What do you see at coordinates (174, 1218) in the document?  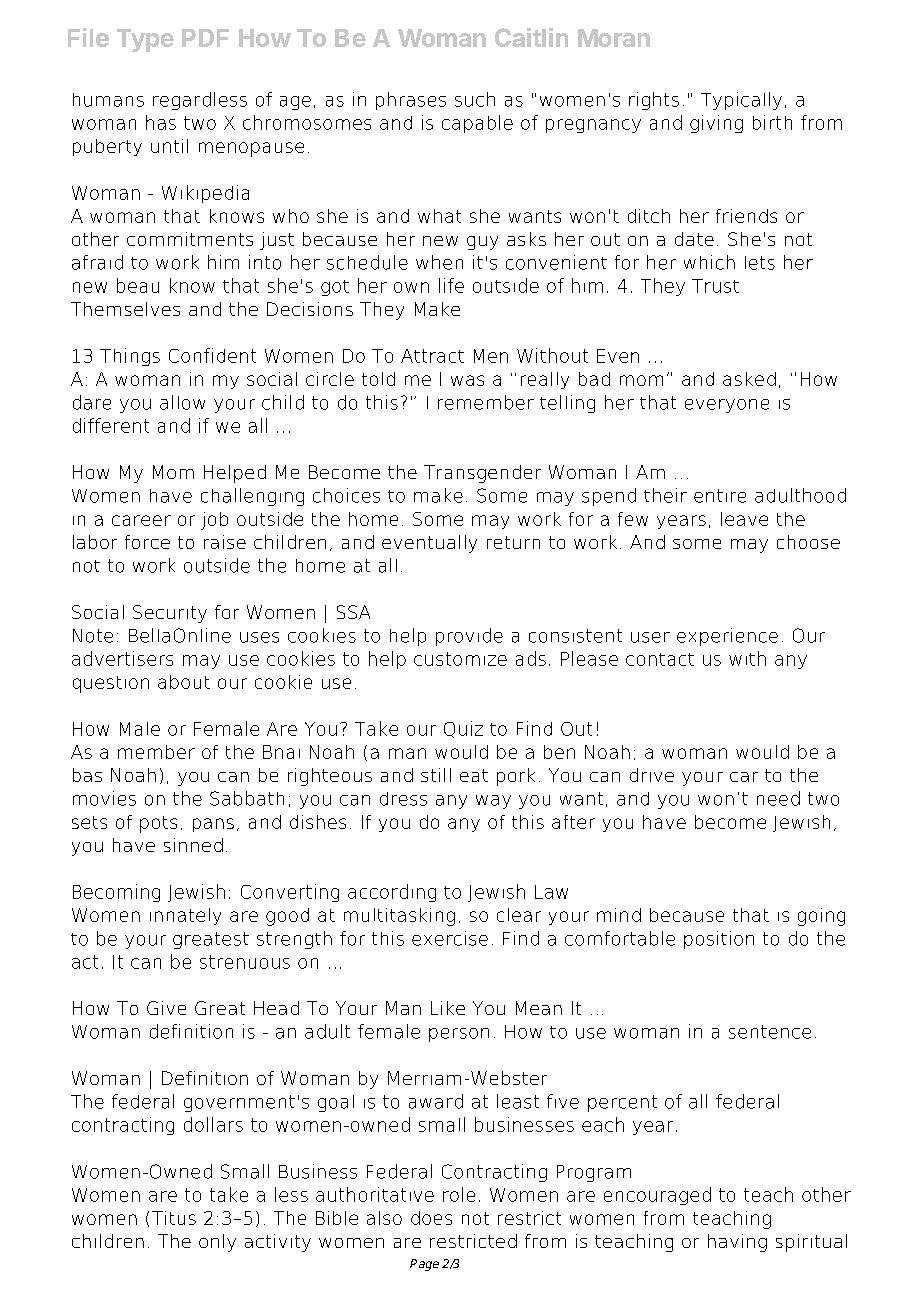 I see `Titus` at bounding box center [174, 1218].
